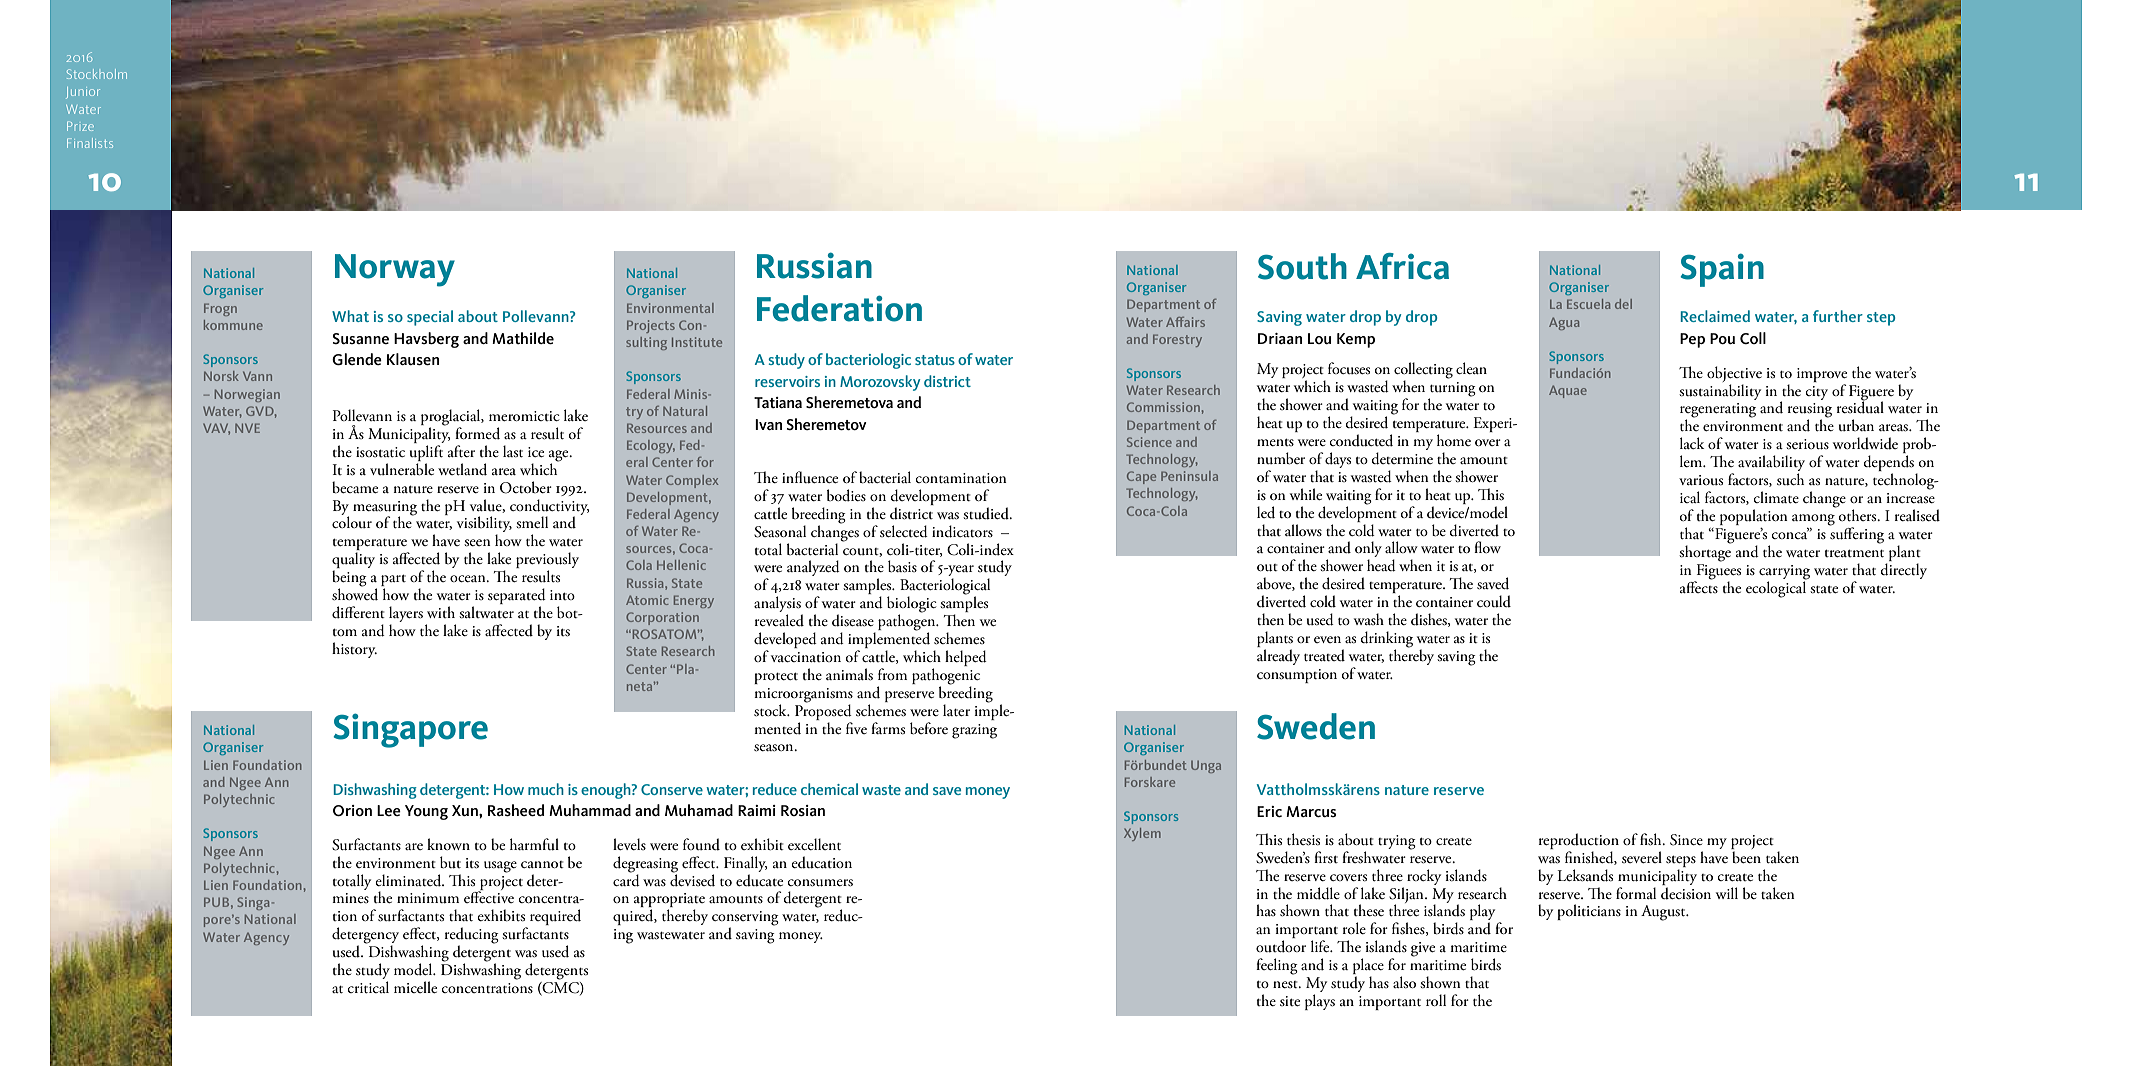 The width and height of the document is (2132, 1066). Describe the element at coordinates (353, 561) in the document. I see `quality` at that location.
